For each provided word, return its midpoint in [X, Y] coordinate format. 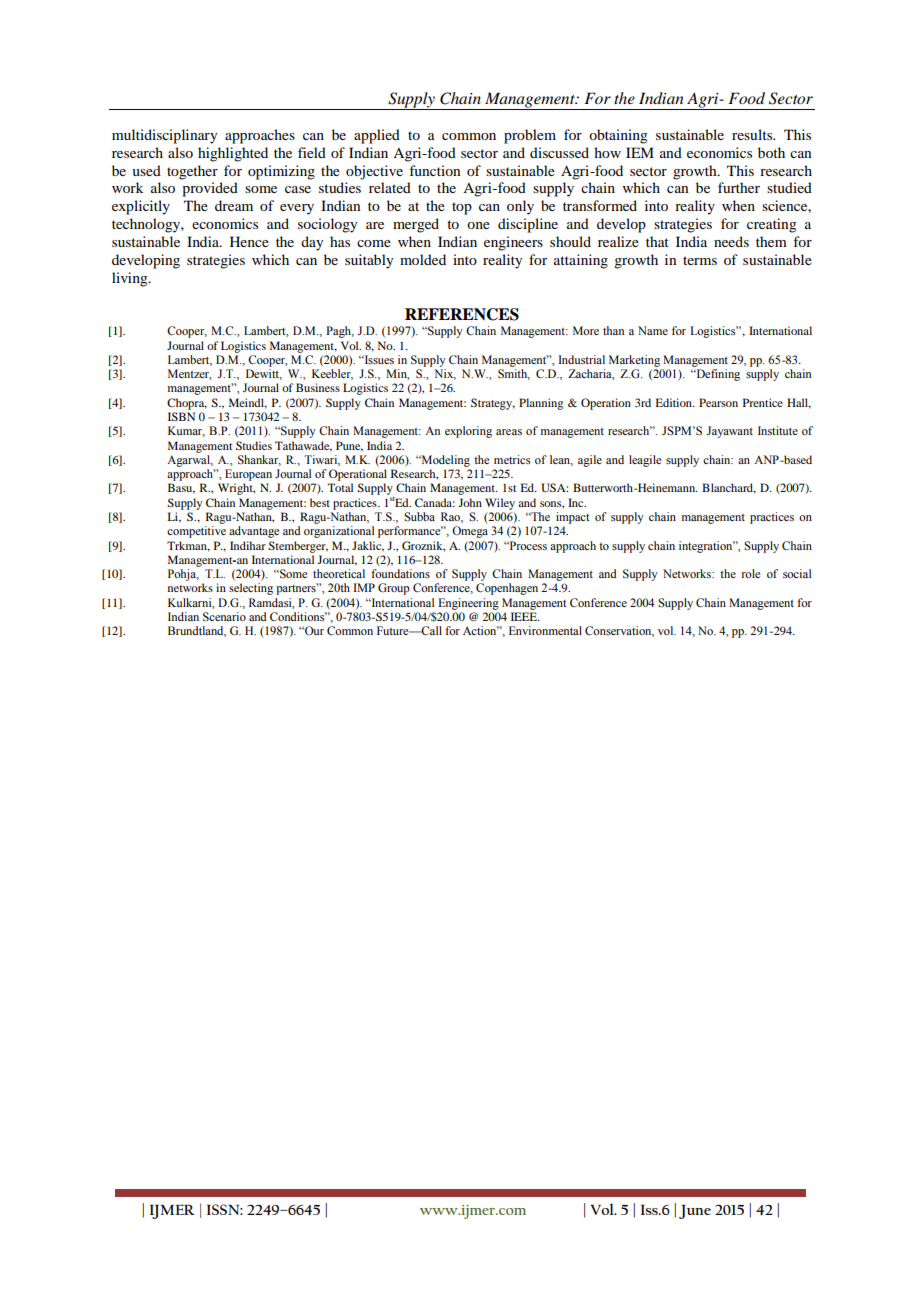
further [739, 187]
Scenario [224, 616]
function [435, 170]
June [695, 1212]
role [750, 573]
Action [481, 630]
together [192, 172]
